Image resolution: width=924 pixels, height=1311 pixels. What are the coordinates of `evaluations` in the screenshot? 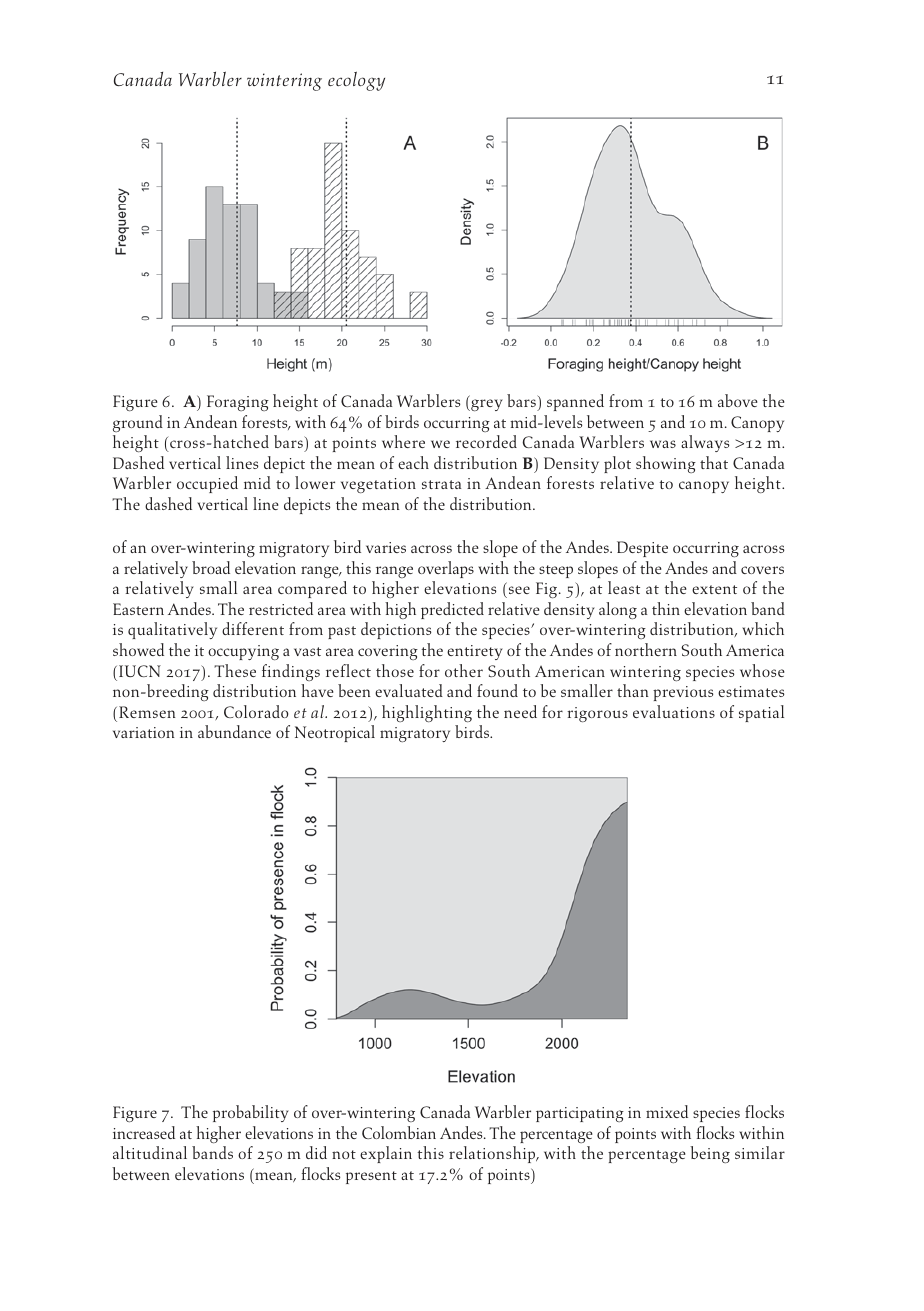 It's located at (674, 711).
